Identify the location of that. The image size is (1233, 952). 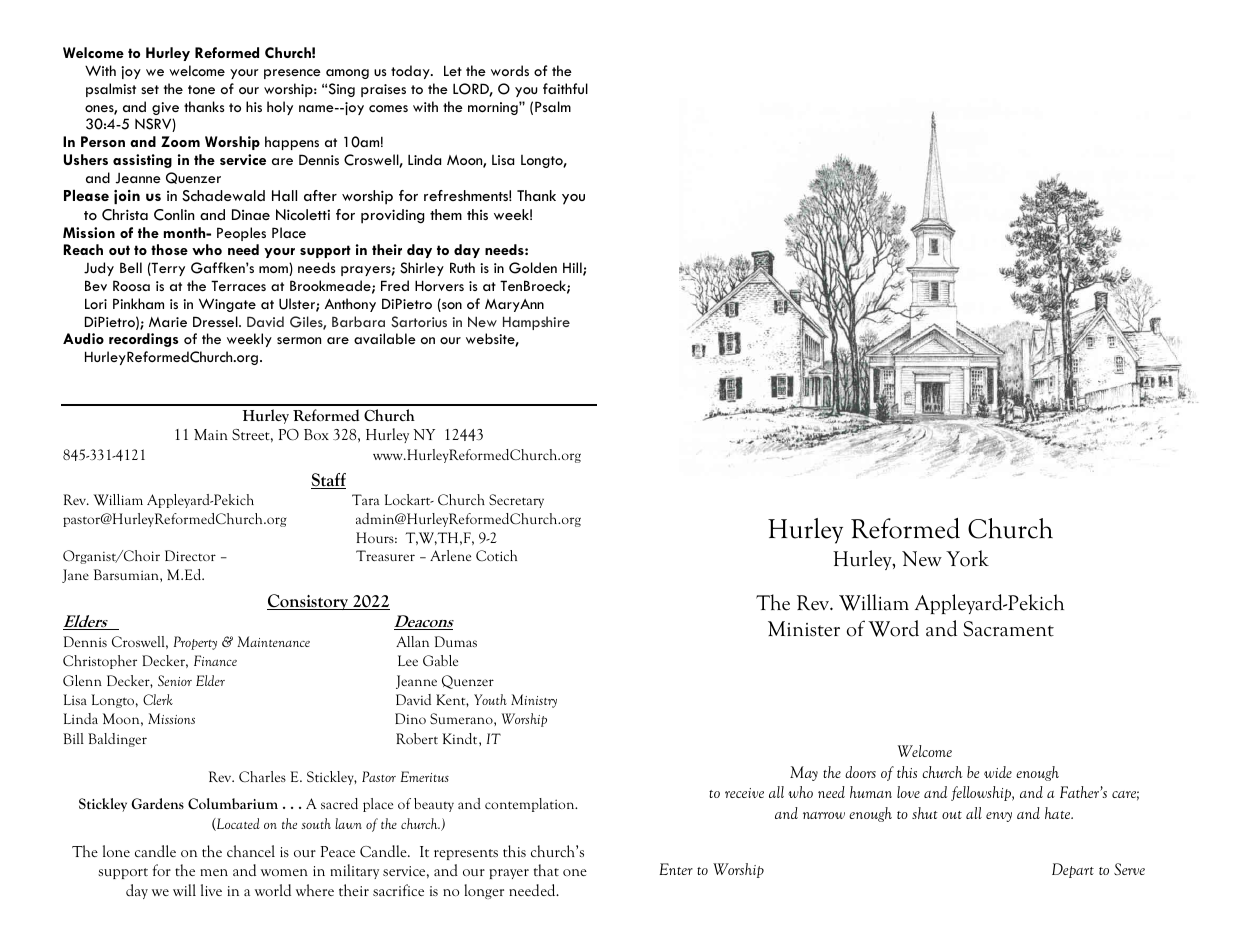
(546, 870).
